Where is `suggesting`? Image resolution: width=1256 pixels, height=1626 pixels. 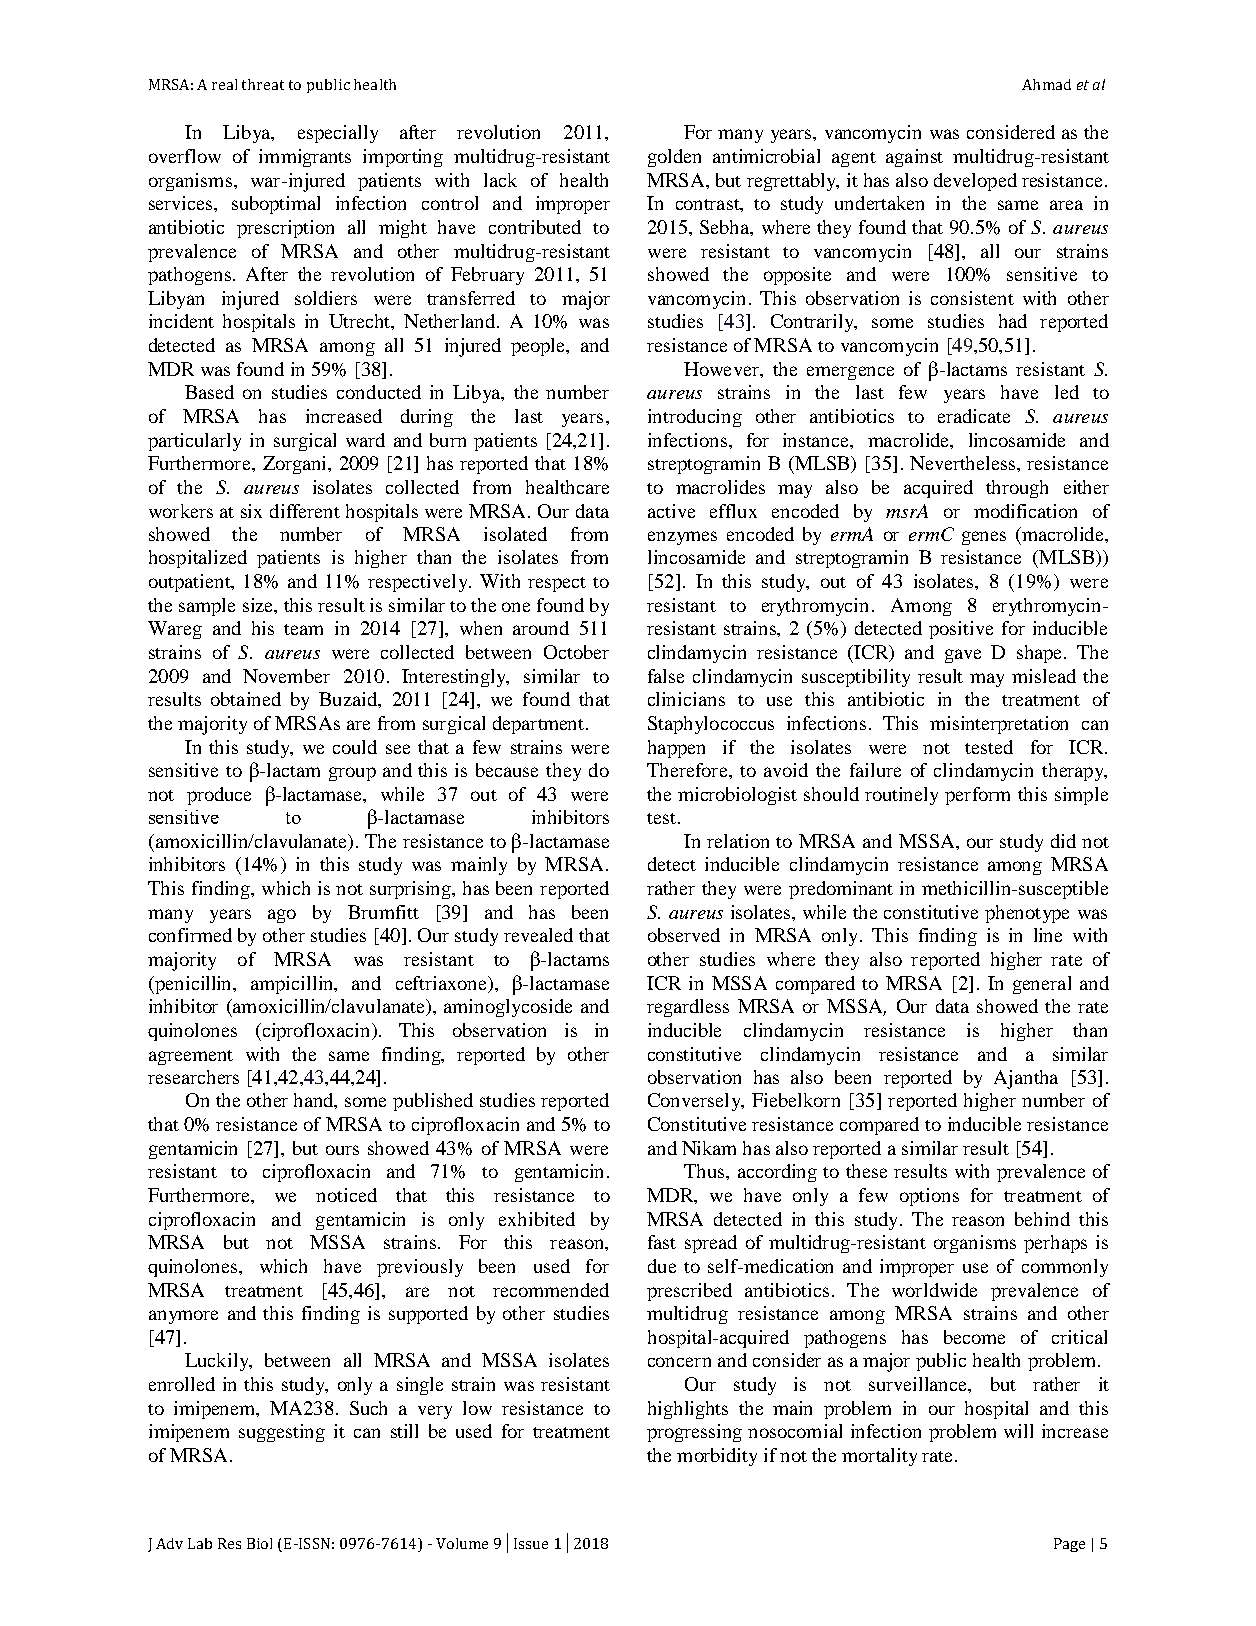
suggesting is located at coordinates (282, 1433).
